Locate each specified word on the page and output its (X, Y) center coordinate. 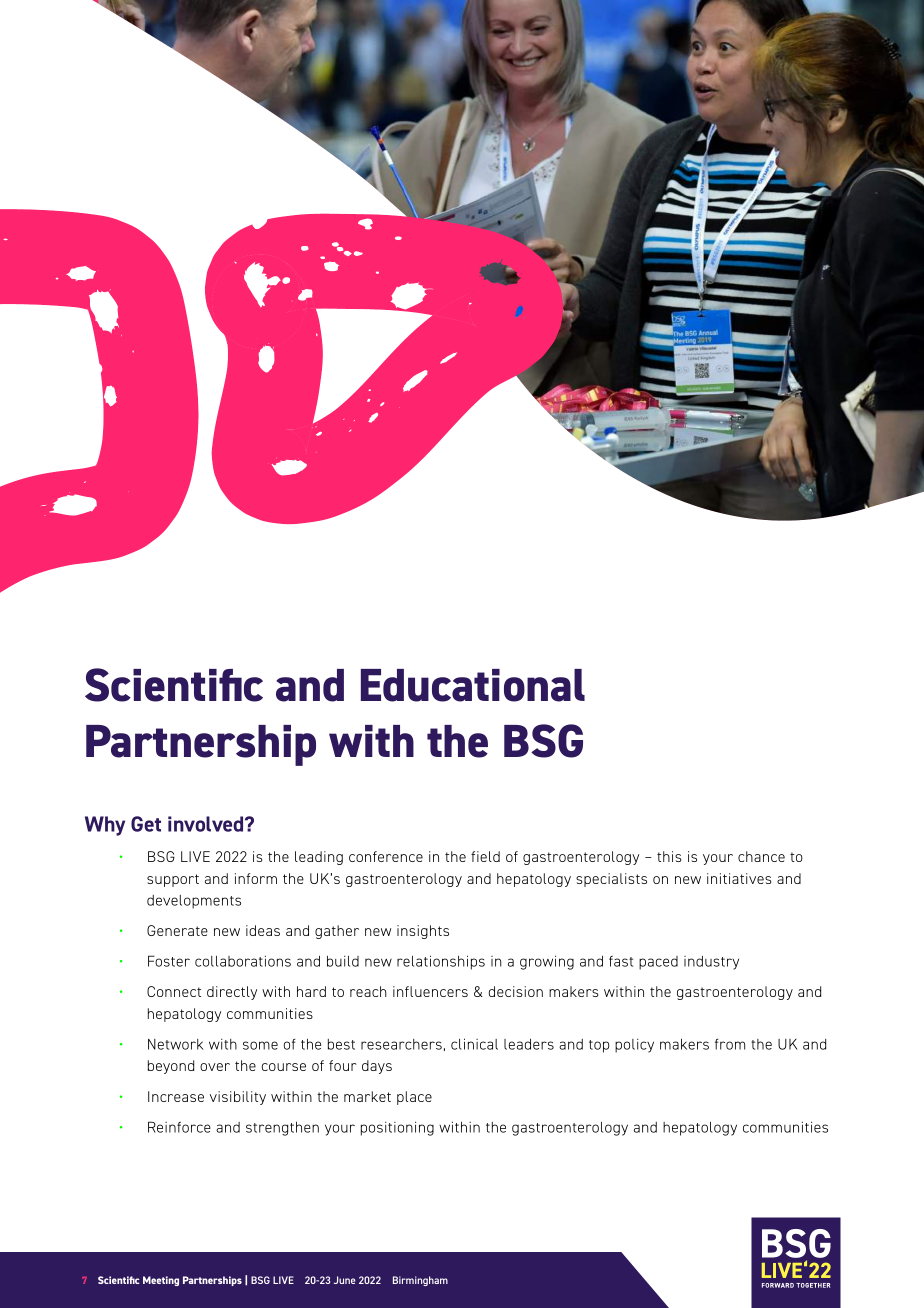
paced (658, 963)
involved (207, 824)
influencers (430, 991)
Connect (174, 991)
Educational (473, 685)
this (669, 856)
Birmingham (420, 1281)
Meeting (161, 1281)
